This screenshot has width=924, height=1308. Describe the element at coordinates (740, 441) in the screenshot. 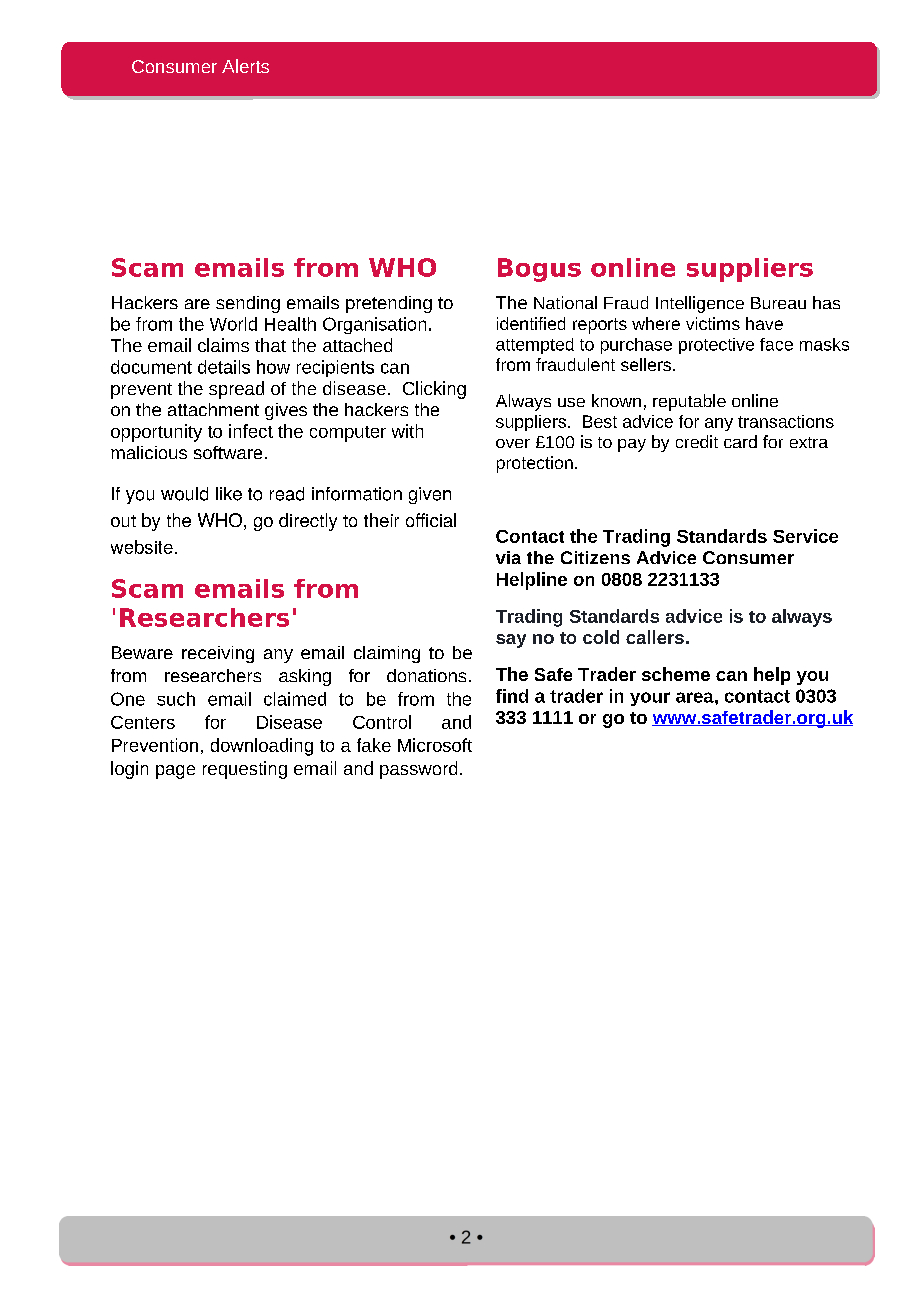

I see `card` at that location.
